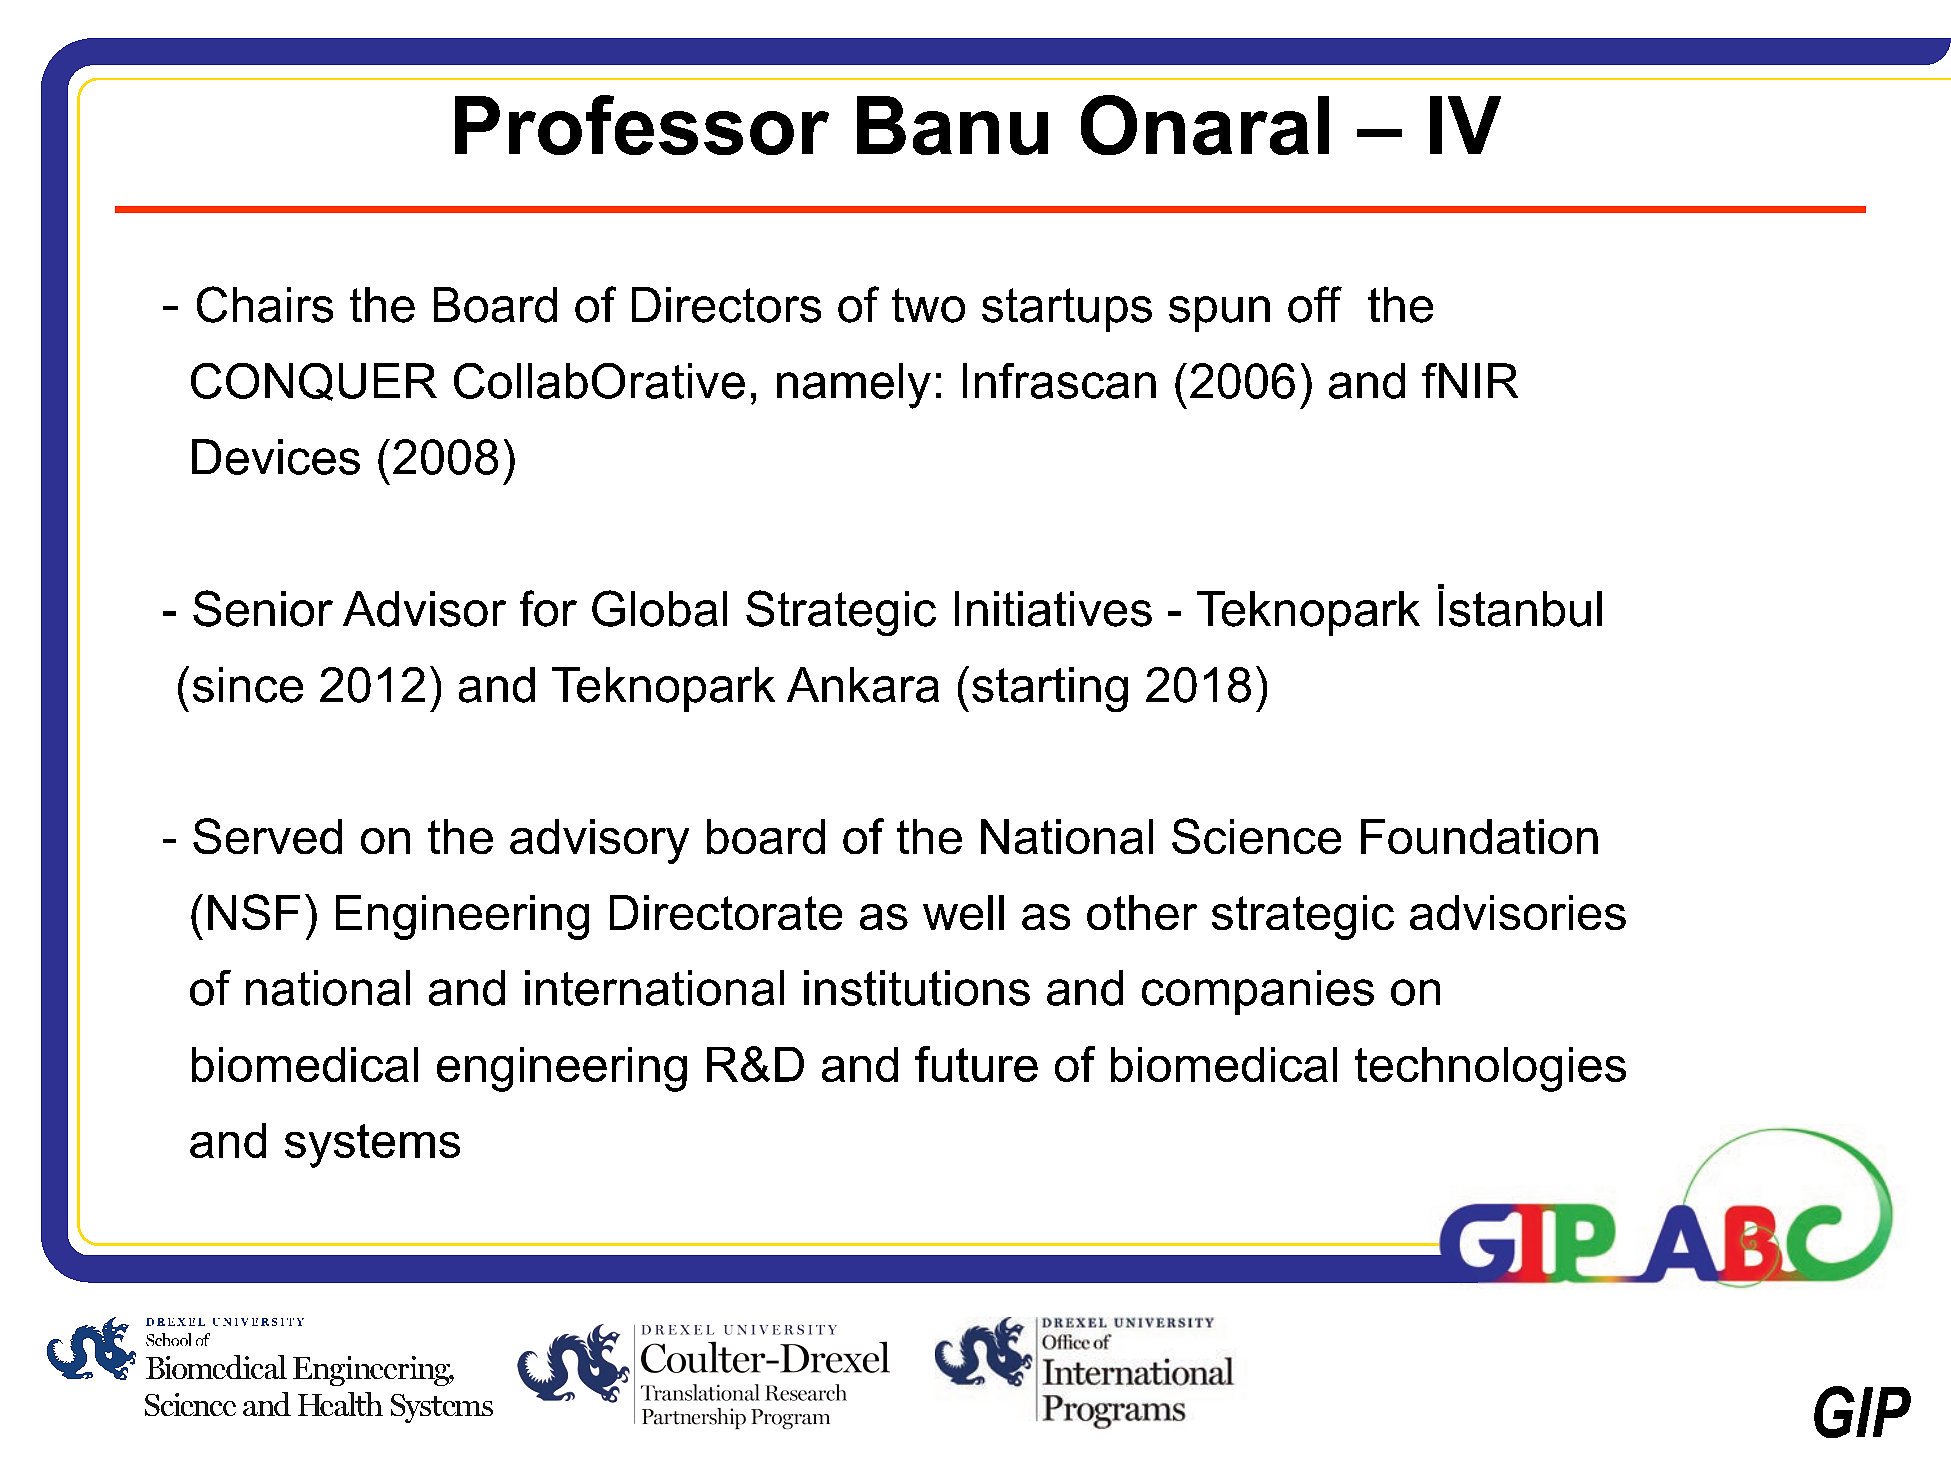 This page has width=1951, height=1464. I want to click on institutions, so click(917, 988).
